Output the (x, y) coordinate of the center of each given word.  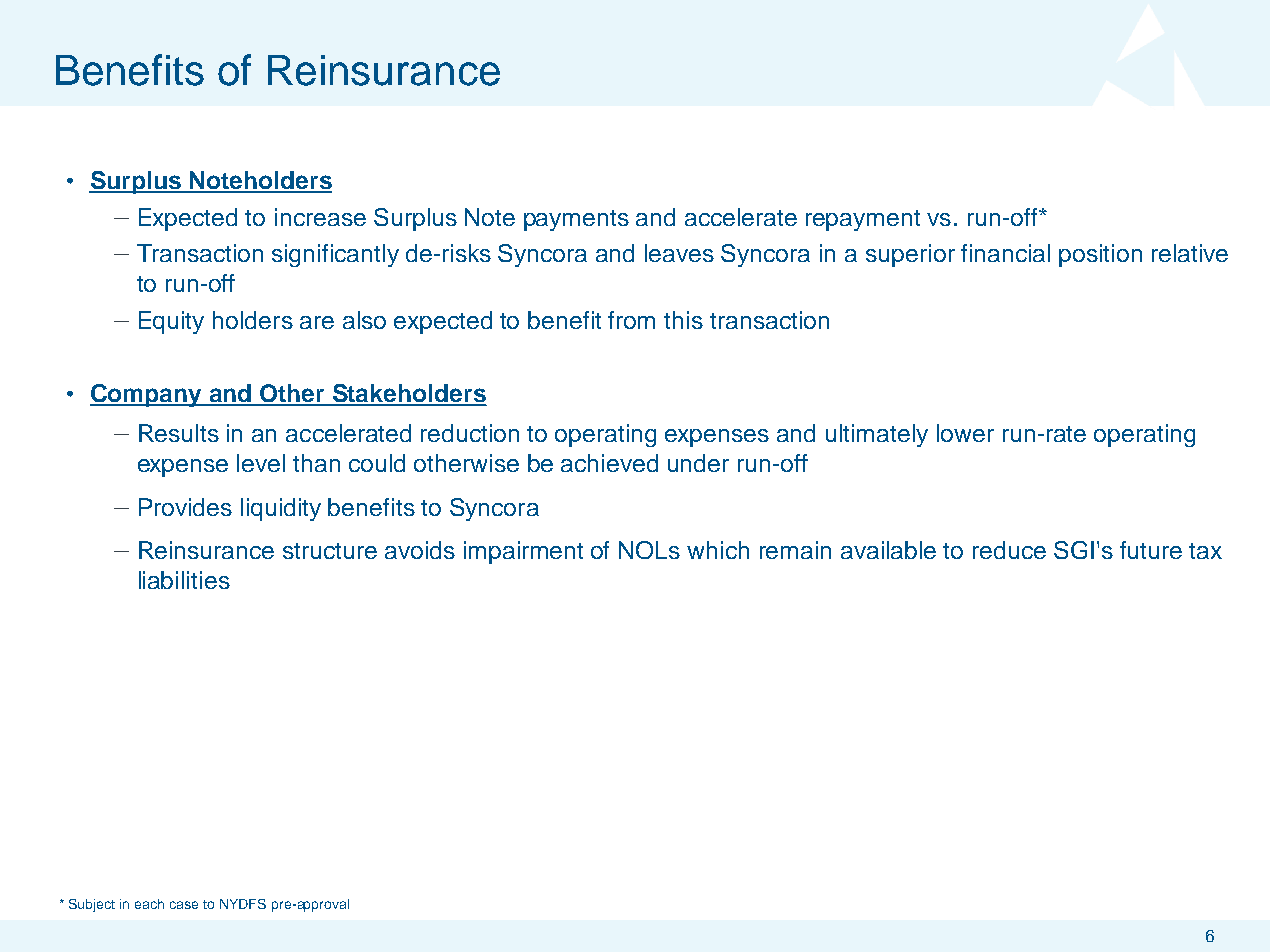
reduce (1009, 550)
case (184, 905)
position (1100, 255)
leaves (679, 253)
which (718, 550)
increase (320, 217)
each (149, 904)
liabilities (184, 580)
